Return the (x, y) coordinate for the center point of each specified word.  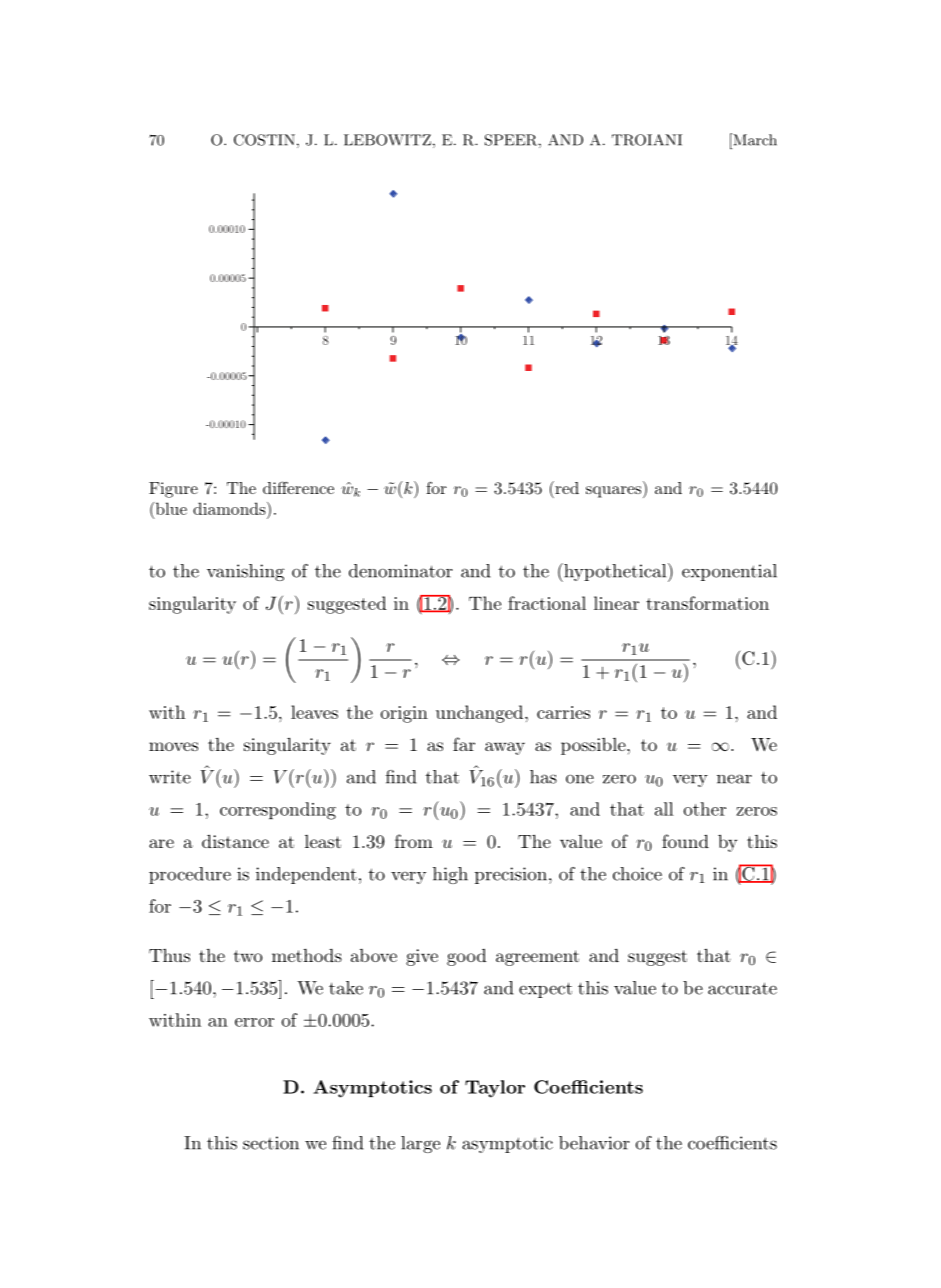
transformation (707, 603)
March (754, 139)
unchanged (481, 714)
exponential (729, 572)
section (271, 1143)
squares (615, 492)
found (685, 841)
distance (235, 841)
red (566, 487)
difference (298, 487)
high (450, 875)
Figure (173, 490)
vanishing (245, 572)
